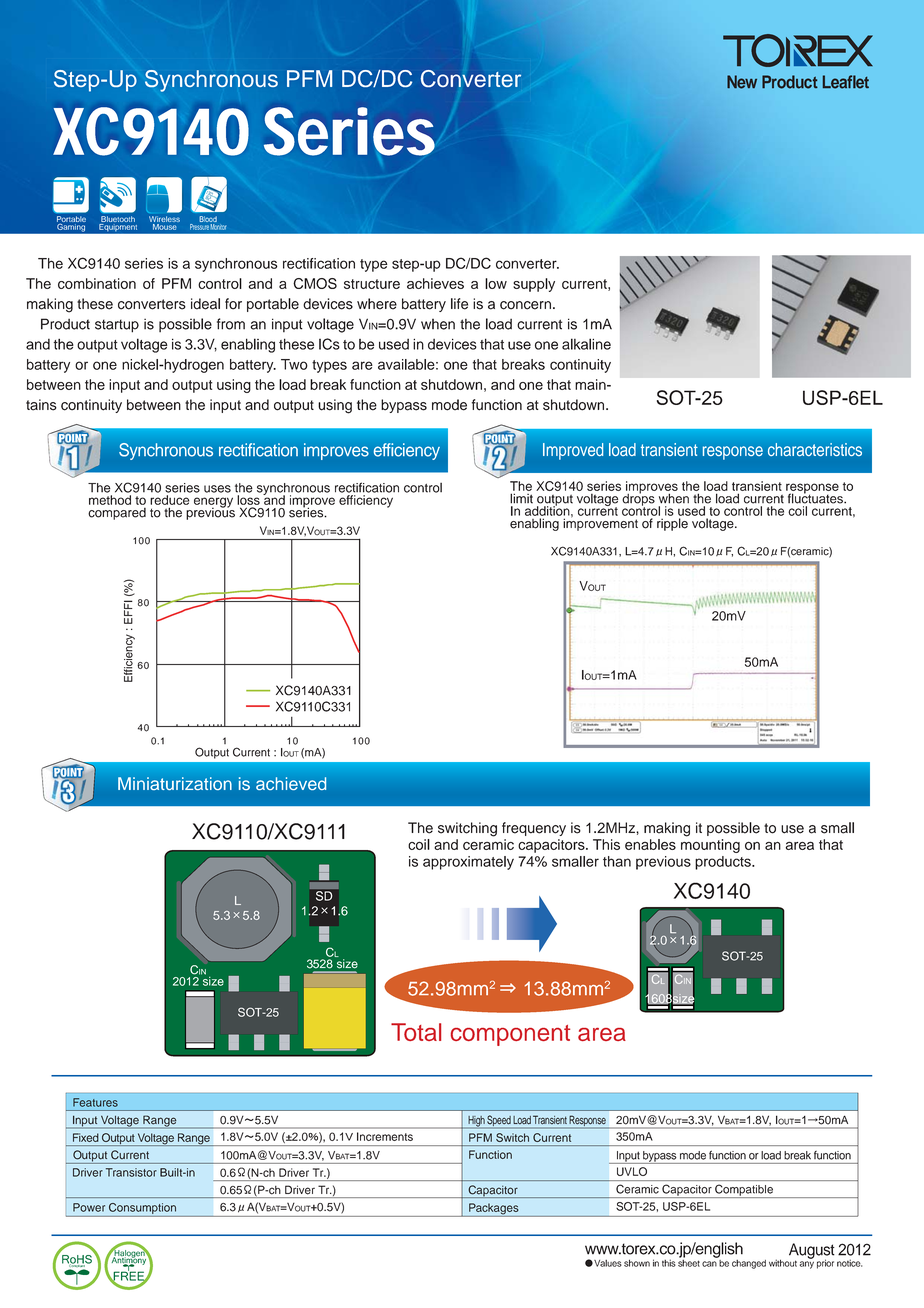 The width and height of the screenshot is (924, 1308). I want to click on New, so click(742, 82).
